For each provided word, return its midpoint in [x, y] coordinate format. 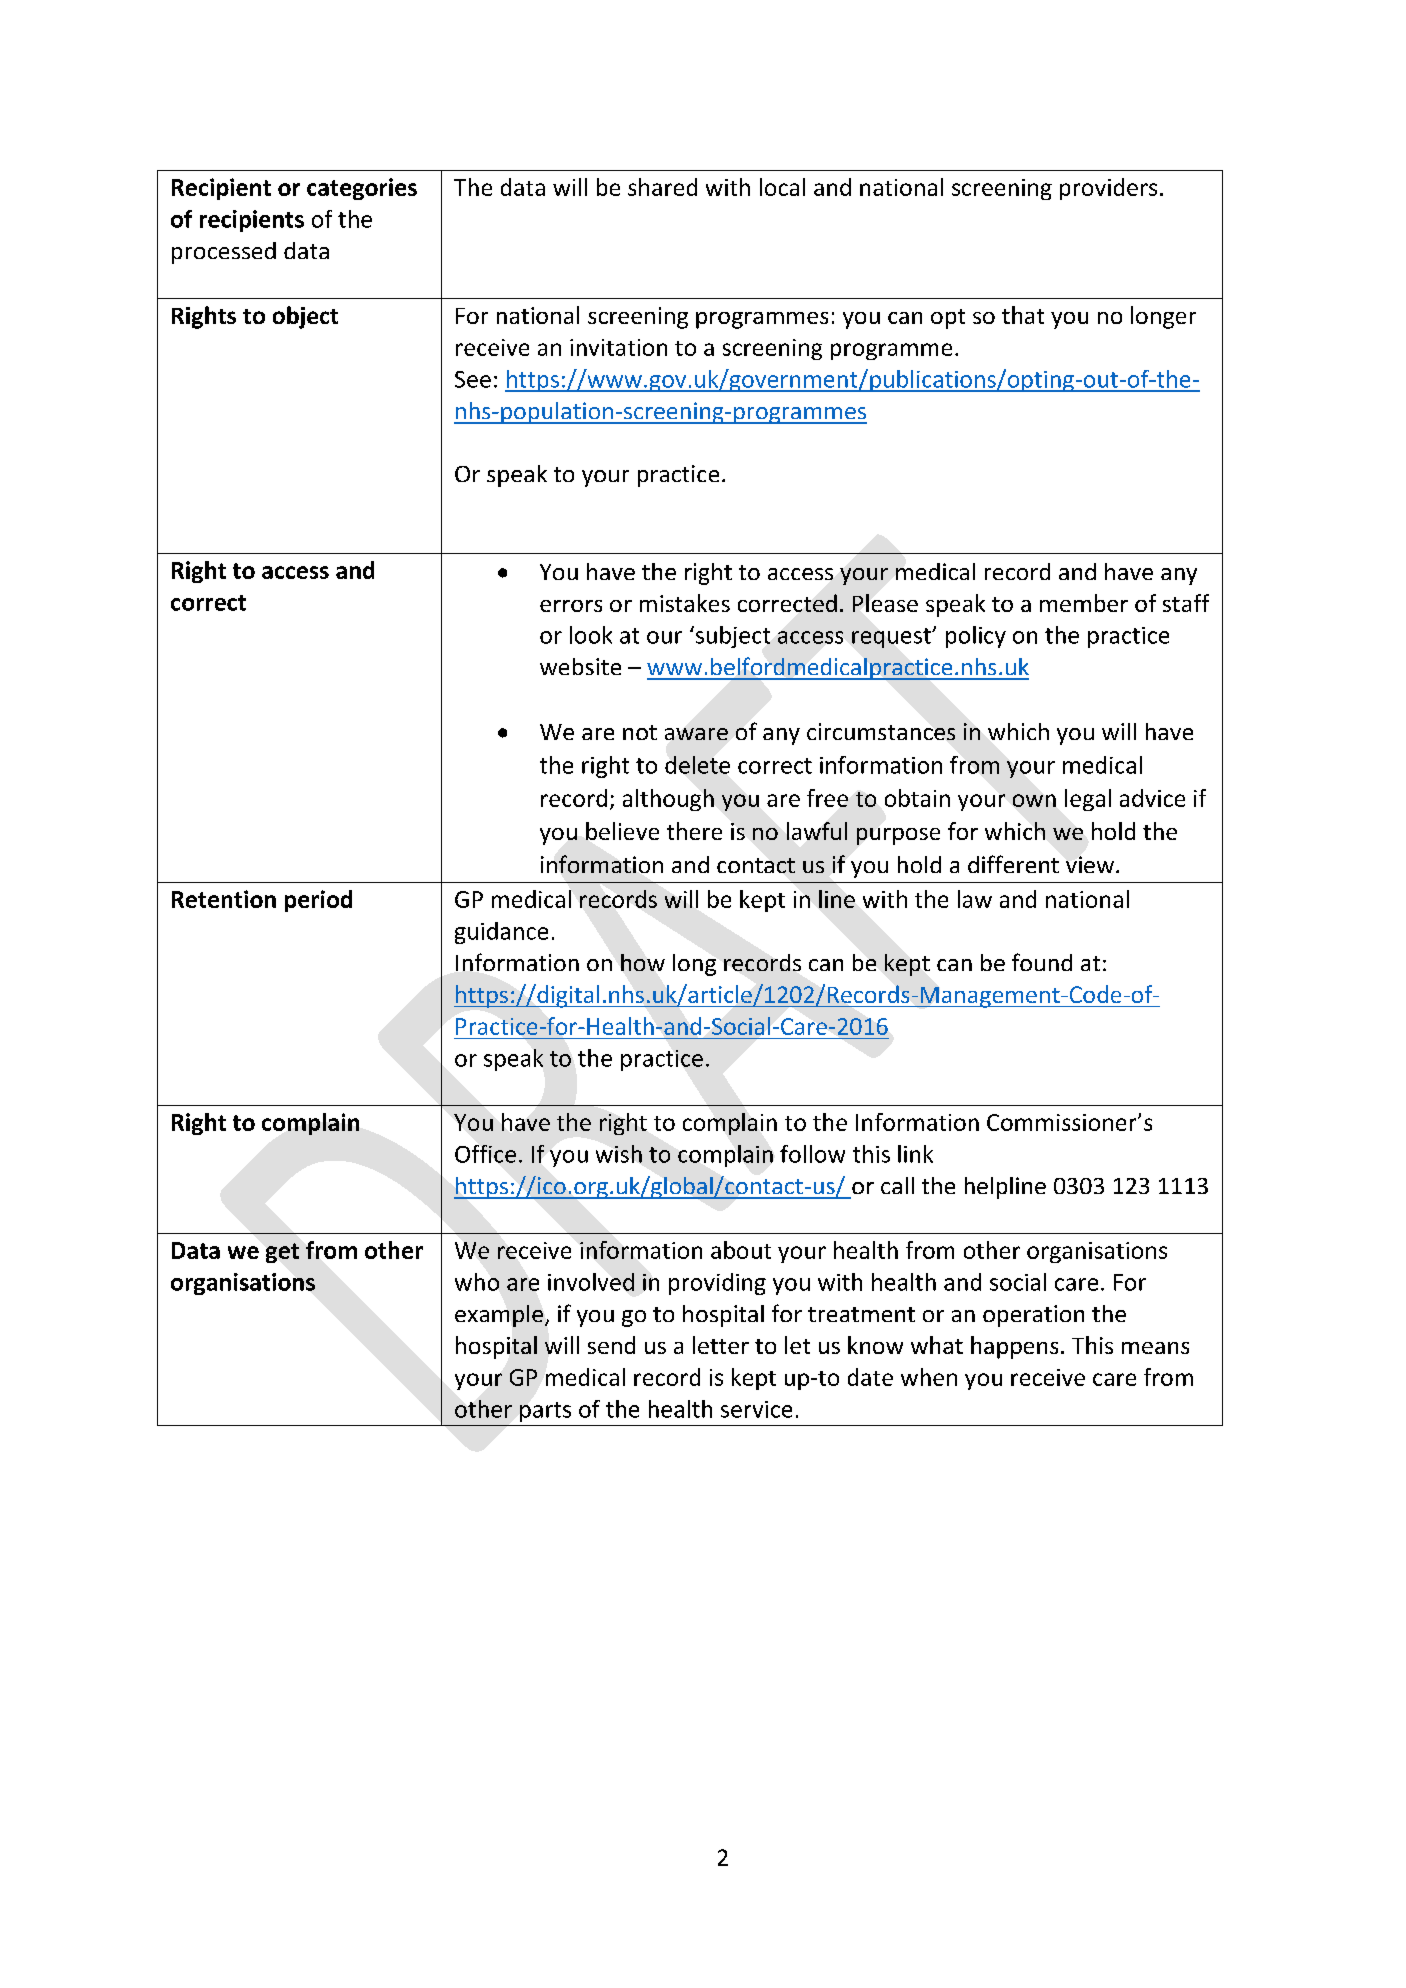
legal [1088, 800]
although [668, 800]
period [318, 901]
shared [662, 187]
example [499, 1316]
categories [362, 189]
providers [1108, 189]
